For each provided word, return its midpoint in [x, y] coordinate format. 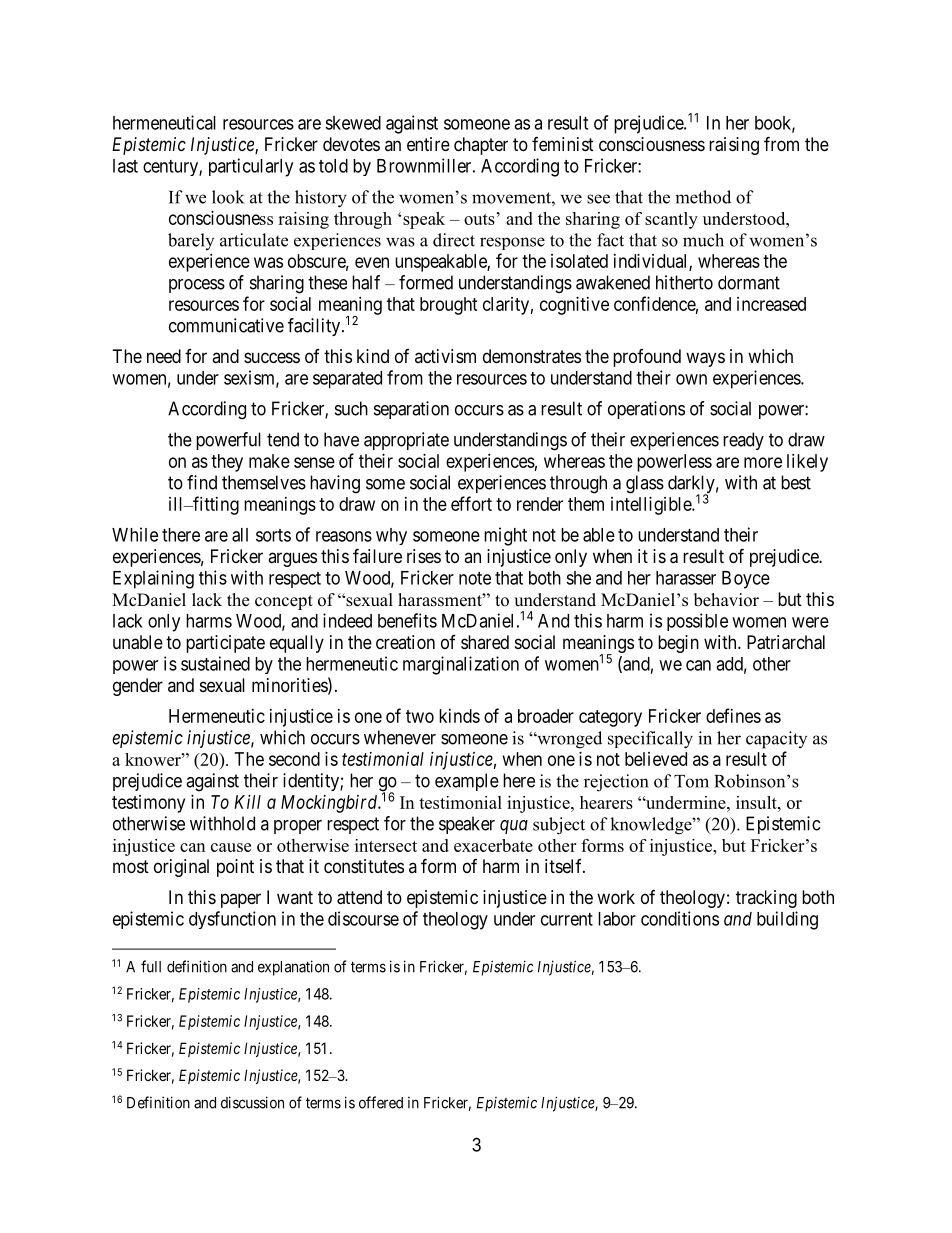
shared [485, 642]
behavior [726, 600]
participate [225, 644]
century [171, 168]
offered [381, 1102]
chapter [481, 146]
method [703, 197]
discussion [252, 1102]
